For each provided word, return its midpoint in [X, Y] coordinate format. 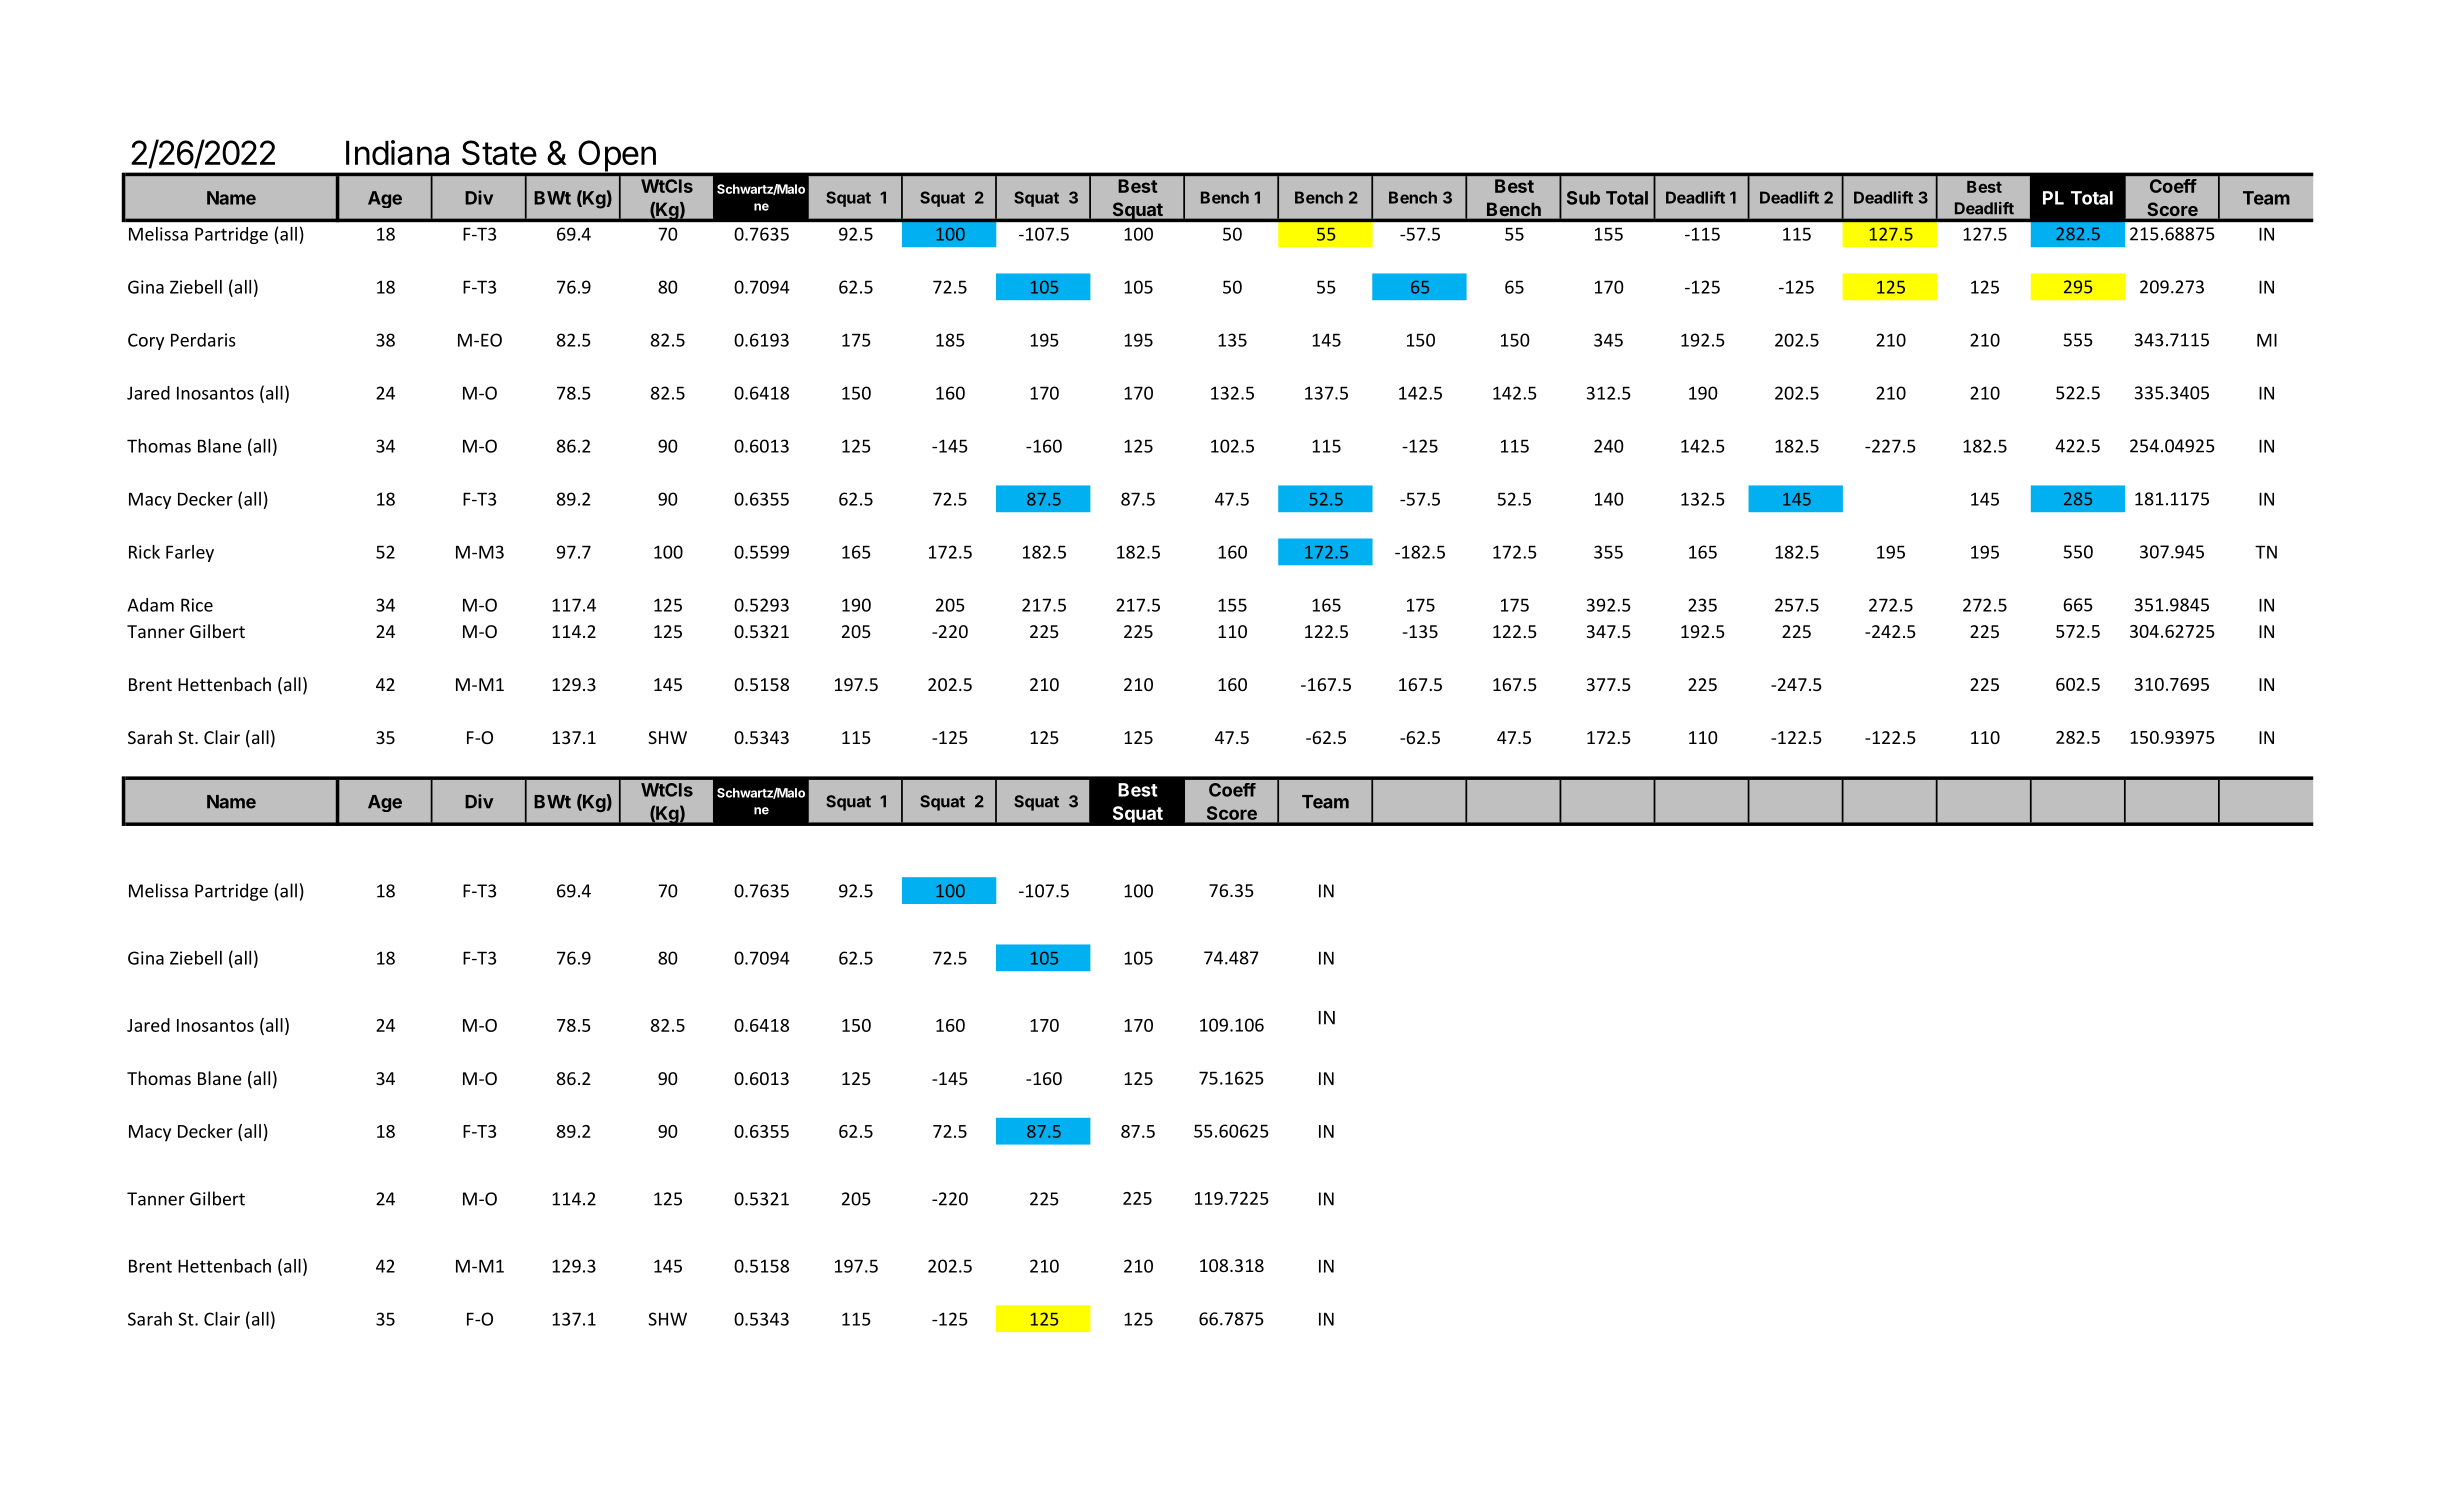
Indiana [397, 152]
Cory [146, 341]
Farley [190, 553]
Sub [1583, 198]
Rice [197, 605]
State [499, 152]
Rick [144, 552]
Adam [151, 605]
